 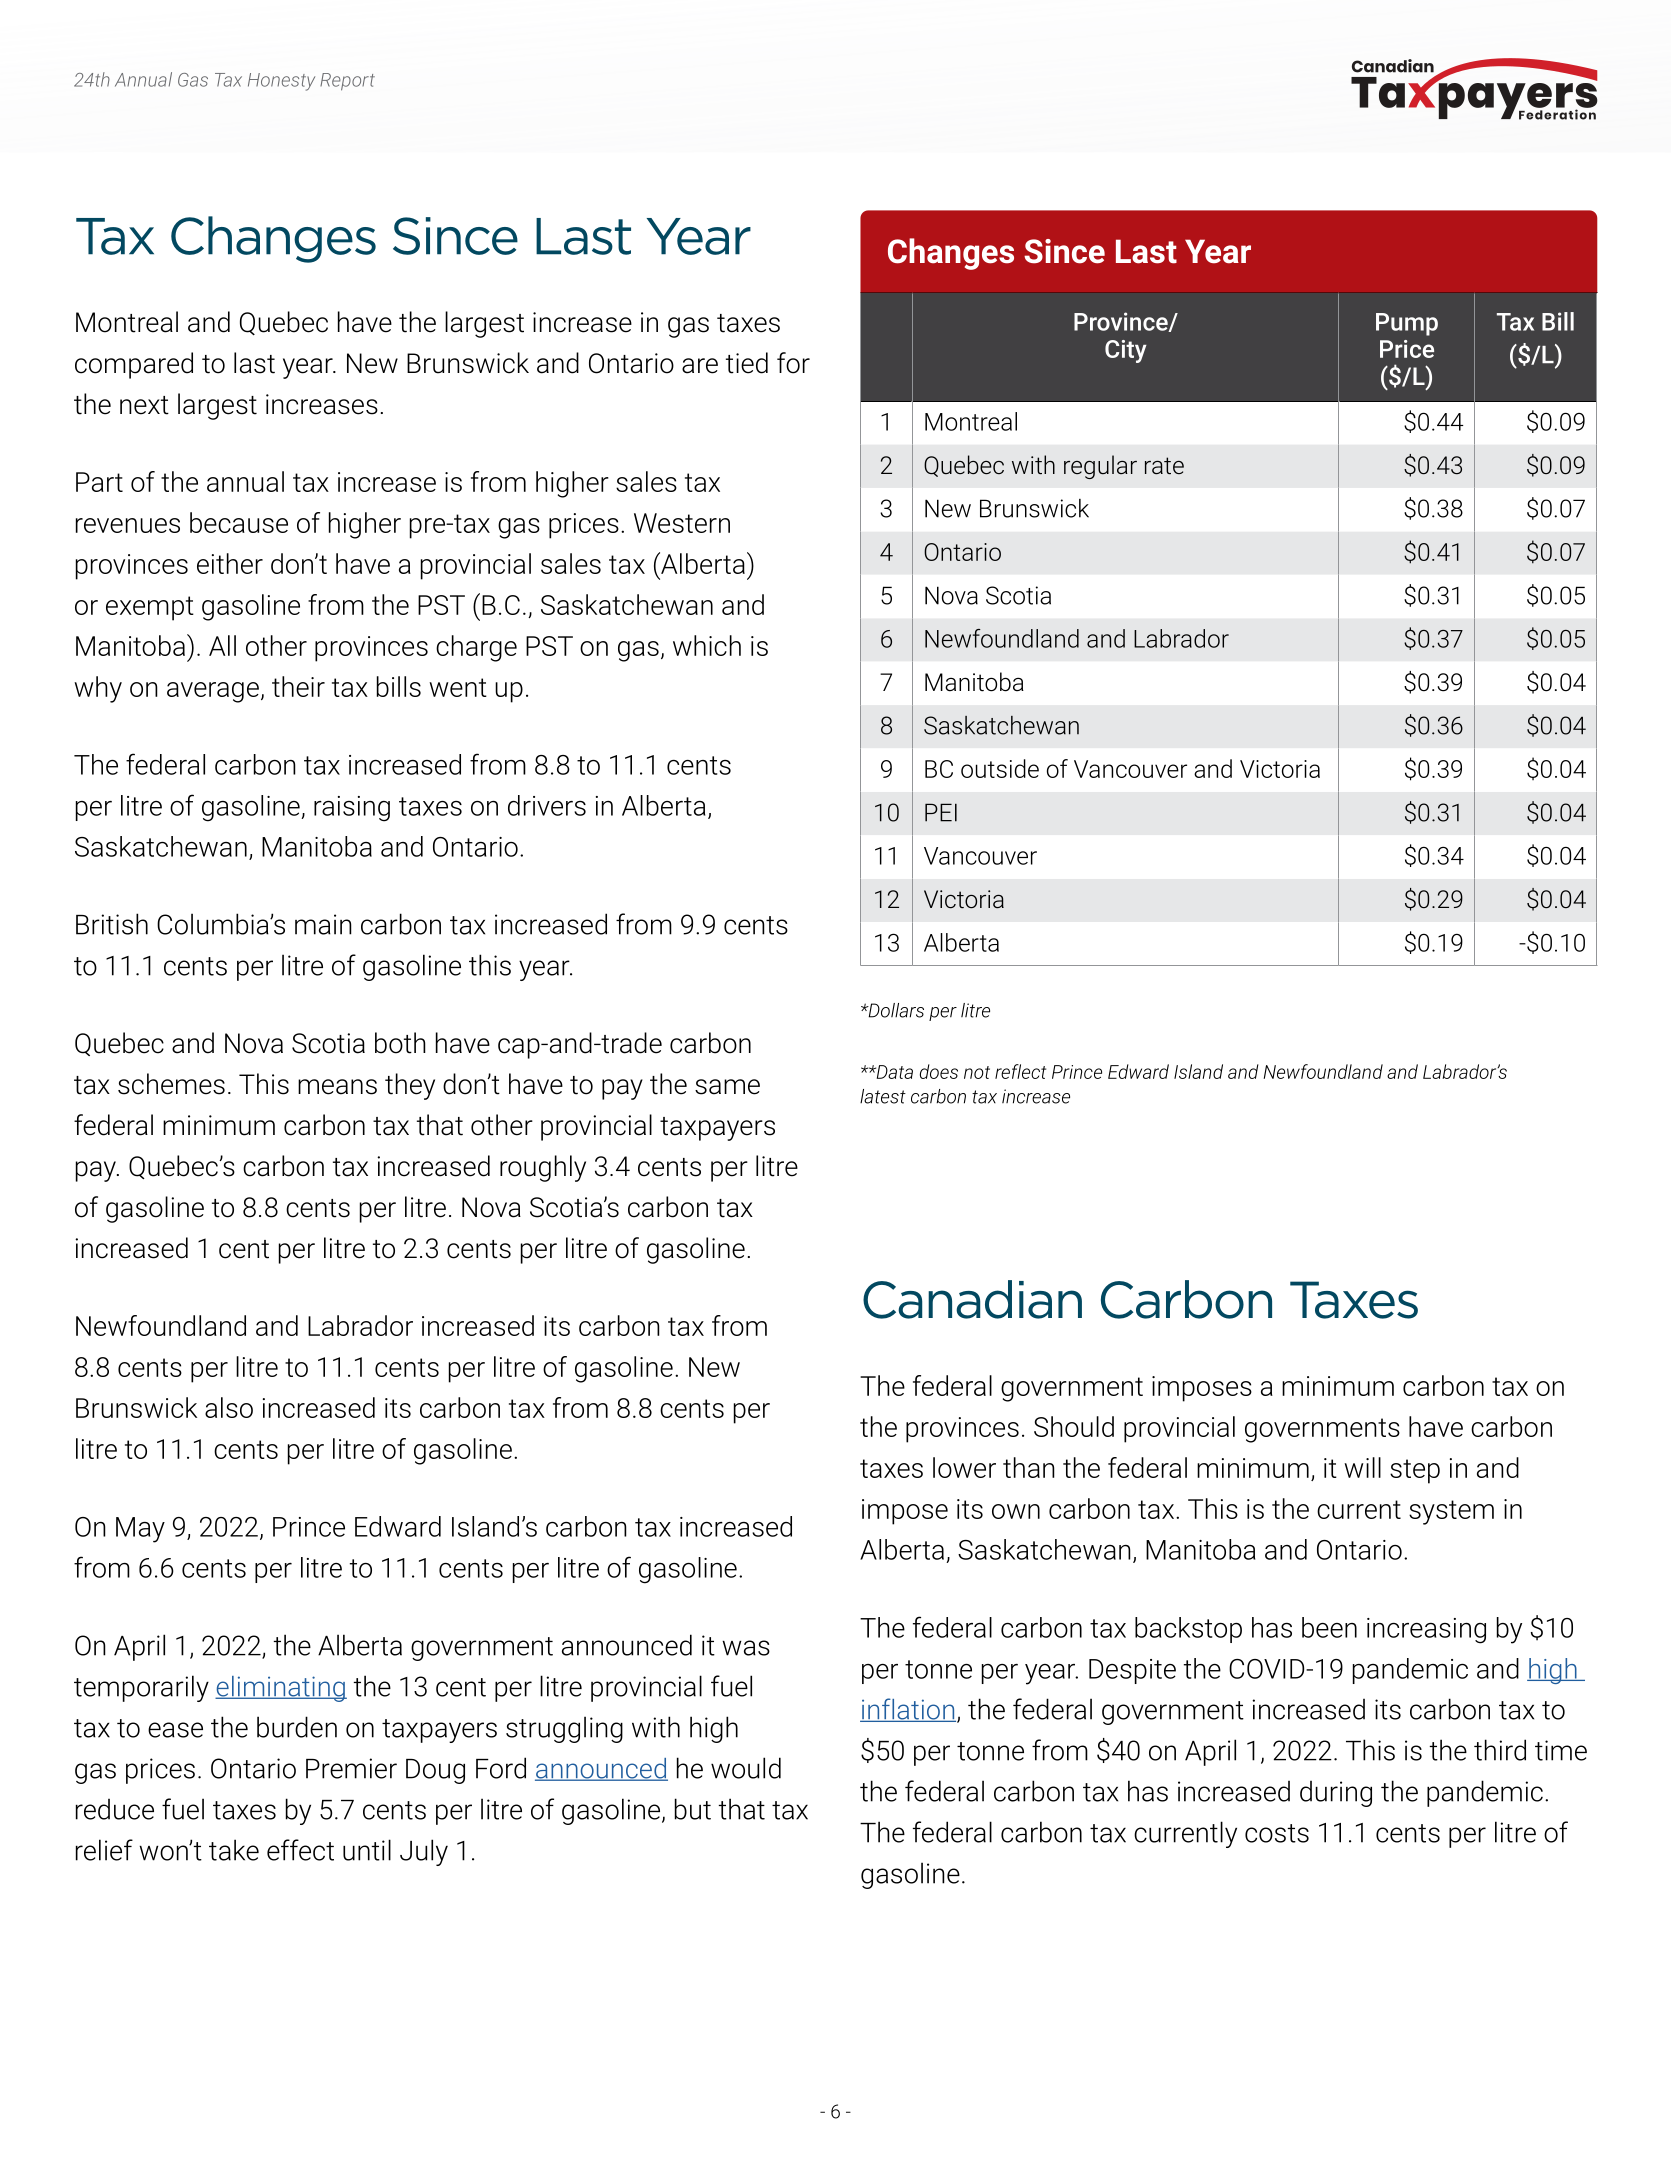 I want to click on Honesty, so click(x=281, y=82).
